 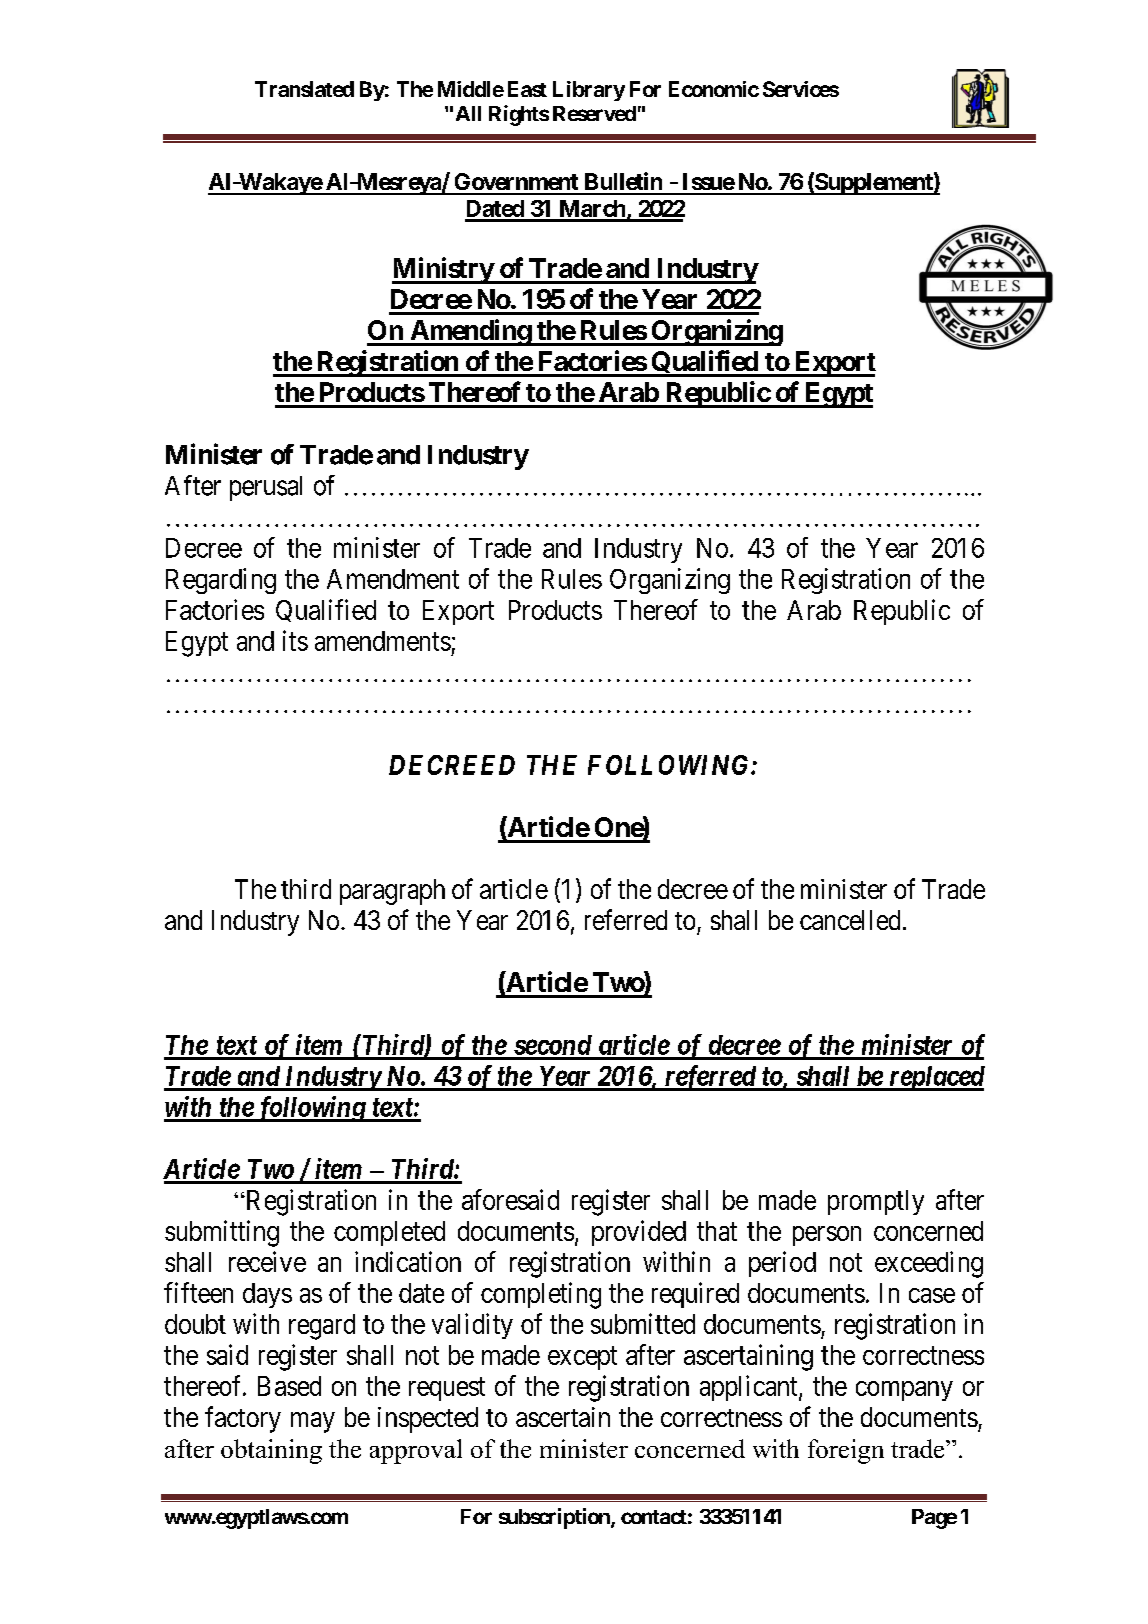 What do you see at coordinates (594, 113) in the screenshot?
I see `Reserved` at bounding box center [594, 113].
